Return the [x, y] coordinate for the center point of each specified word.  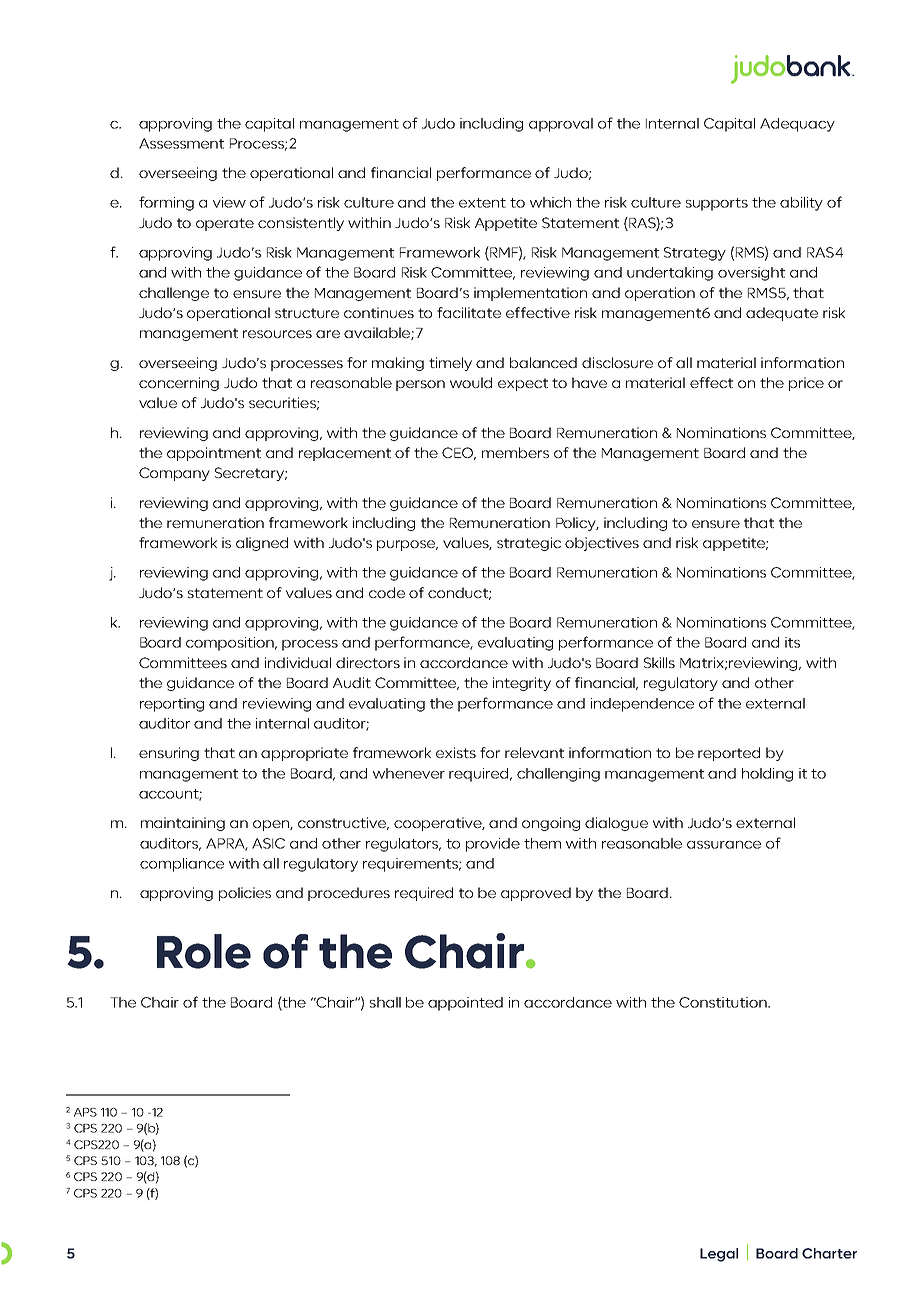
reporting [172, 705]
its [792, 642]
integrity [522, 684]
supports [717, 204]
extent [482, 203]
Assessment [181, 143]
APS [85, 1112]
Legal [719, 1255]
